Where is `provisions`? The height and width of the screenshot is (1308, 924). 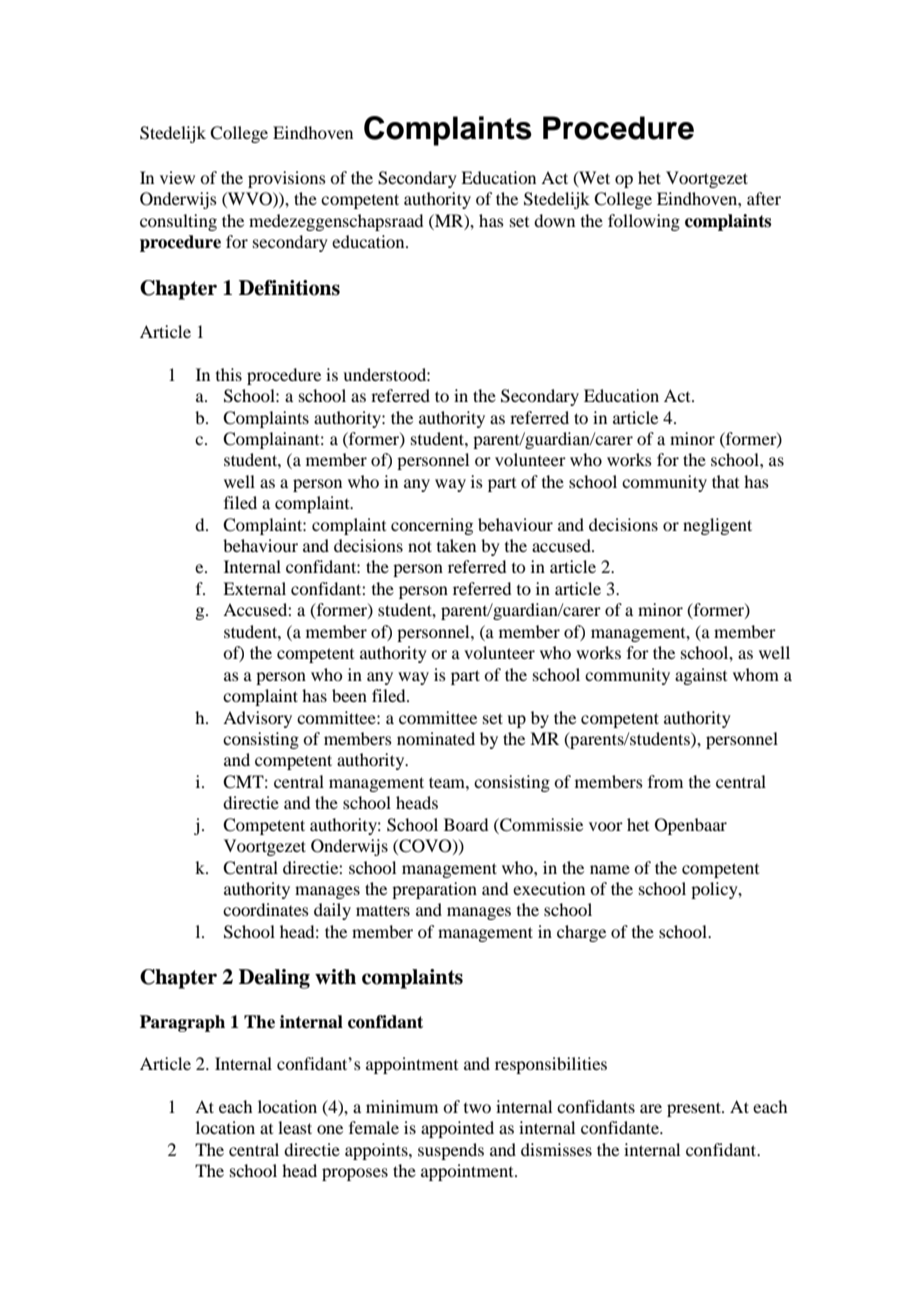
provisions is located at coordinates (287, 179).
